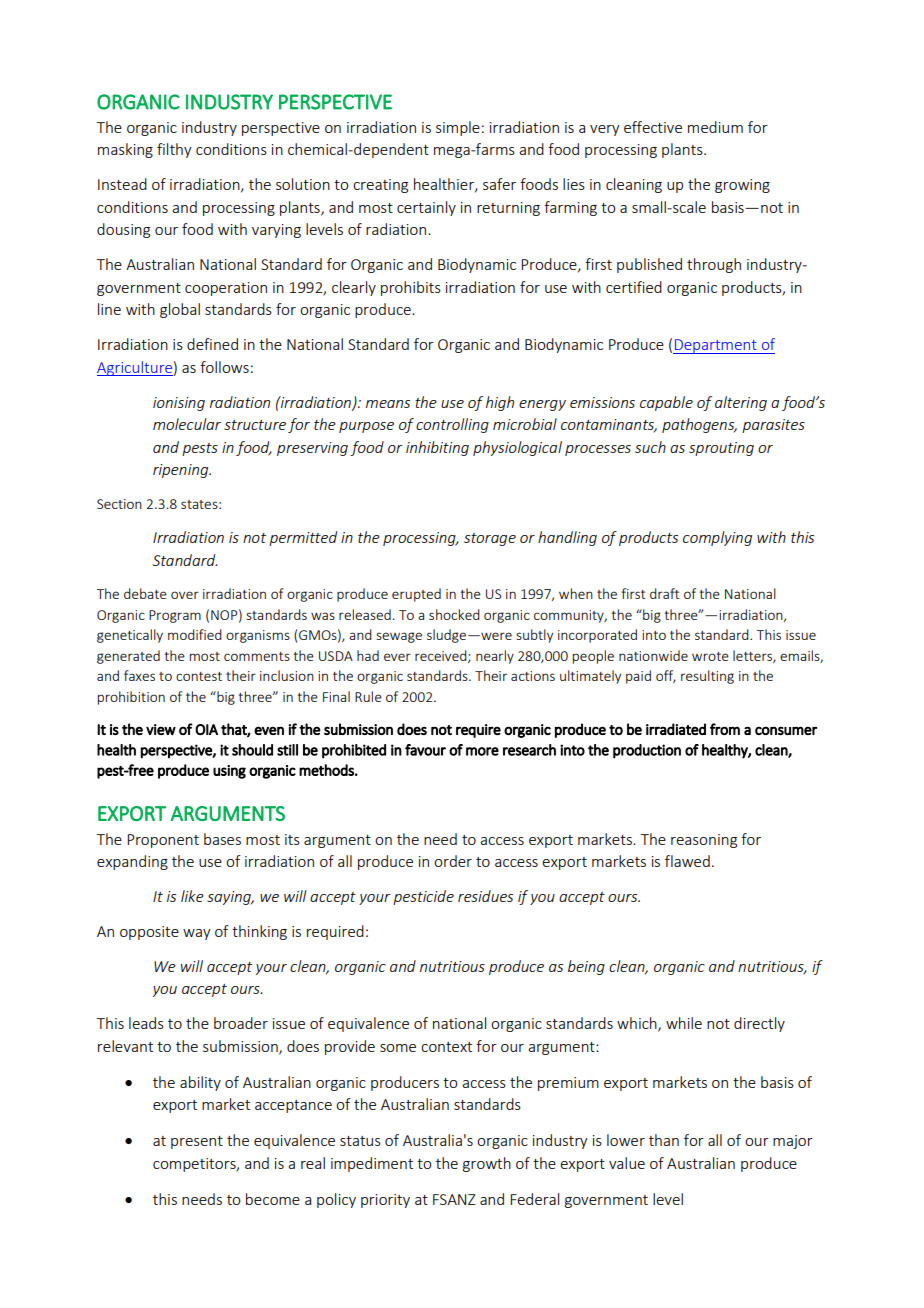  I want to click on growth, so click(487, 1164).
